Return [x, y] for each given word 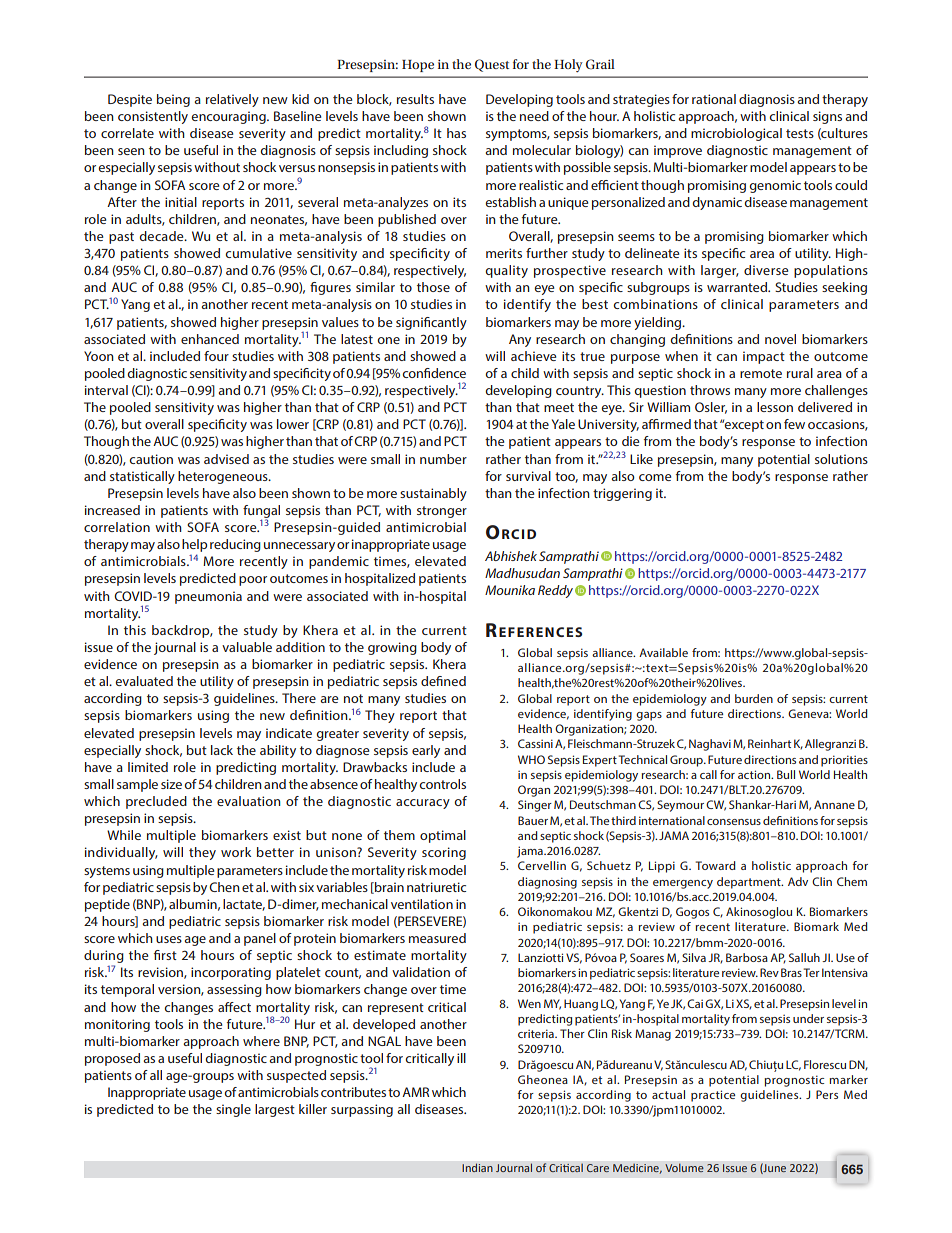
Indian [477, 1167]
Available [663, 652]
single [233, 1110]
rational [714, 99]
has [456, 133]
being [173, 100]
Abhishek [511, 556]
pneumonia [208, 597]
